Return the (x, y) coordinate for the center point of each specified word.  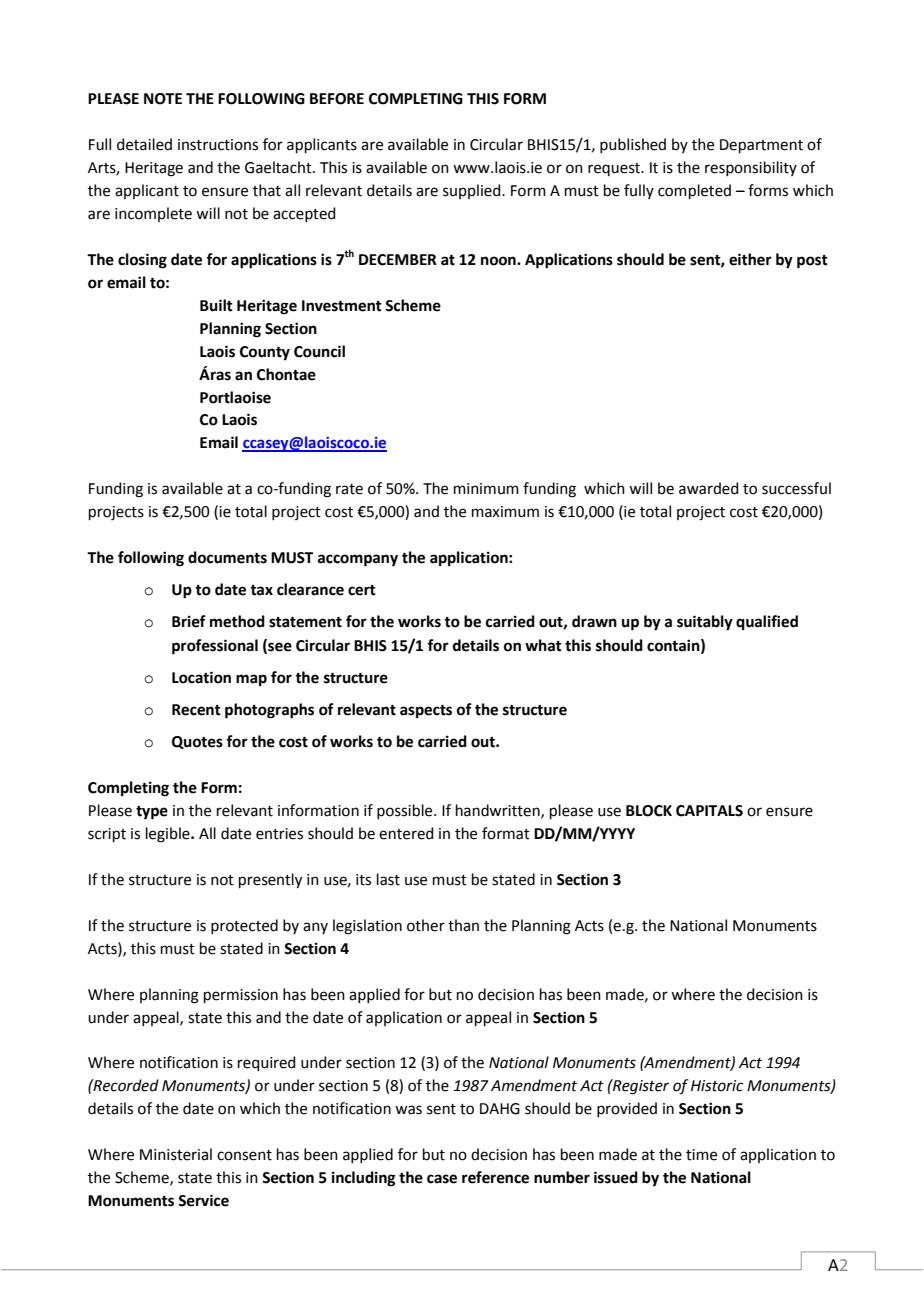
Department (761, 146)
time (701, 1155)
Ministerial (176, 1154)
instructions (218, 145)
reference (495, 1177)
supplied (473, 191)
